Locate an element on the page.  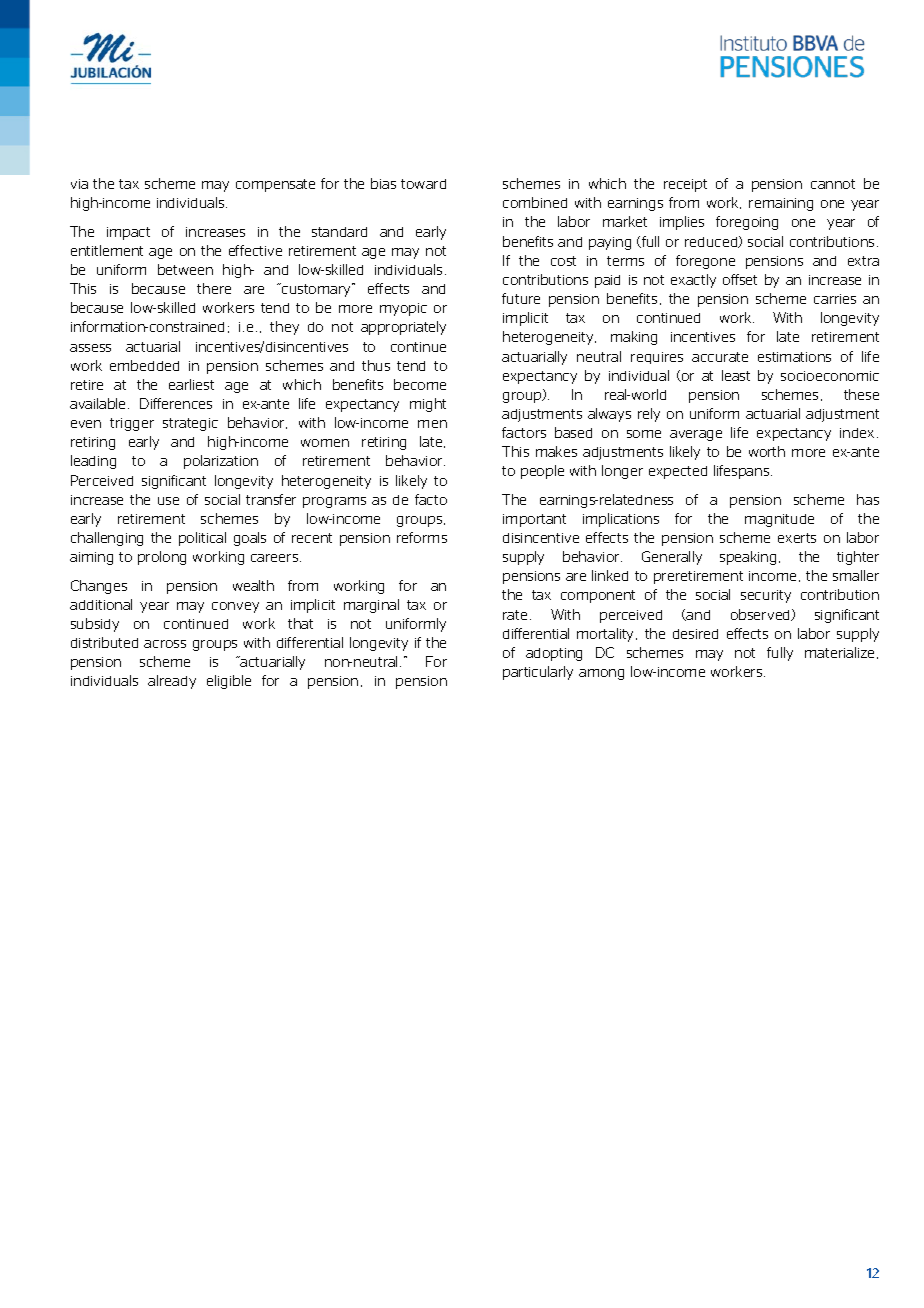
might is located at coordinates (428, 405).
